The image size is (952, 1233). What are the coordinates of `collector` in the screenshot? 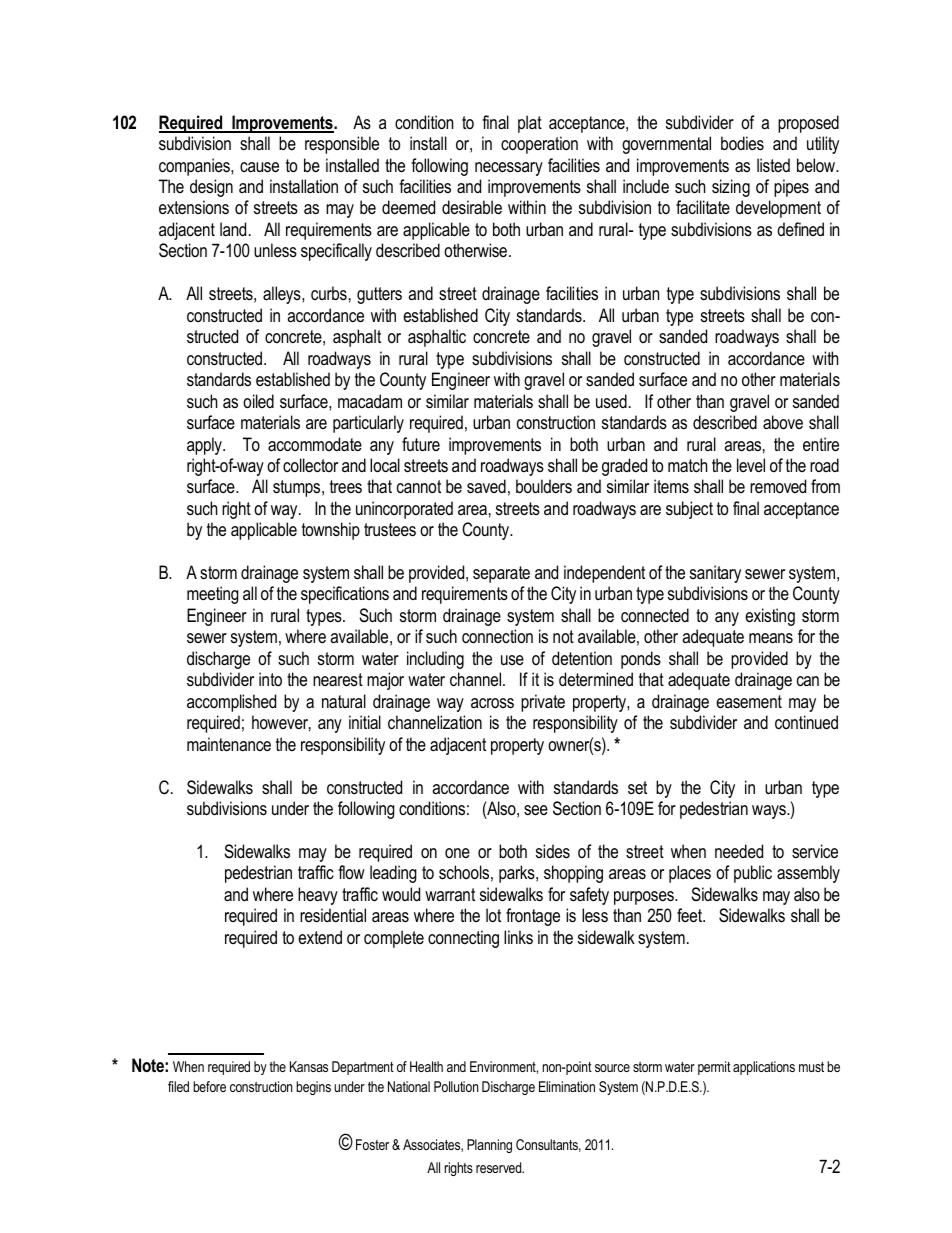 It's located at (310, 465).
